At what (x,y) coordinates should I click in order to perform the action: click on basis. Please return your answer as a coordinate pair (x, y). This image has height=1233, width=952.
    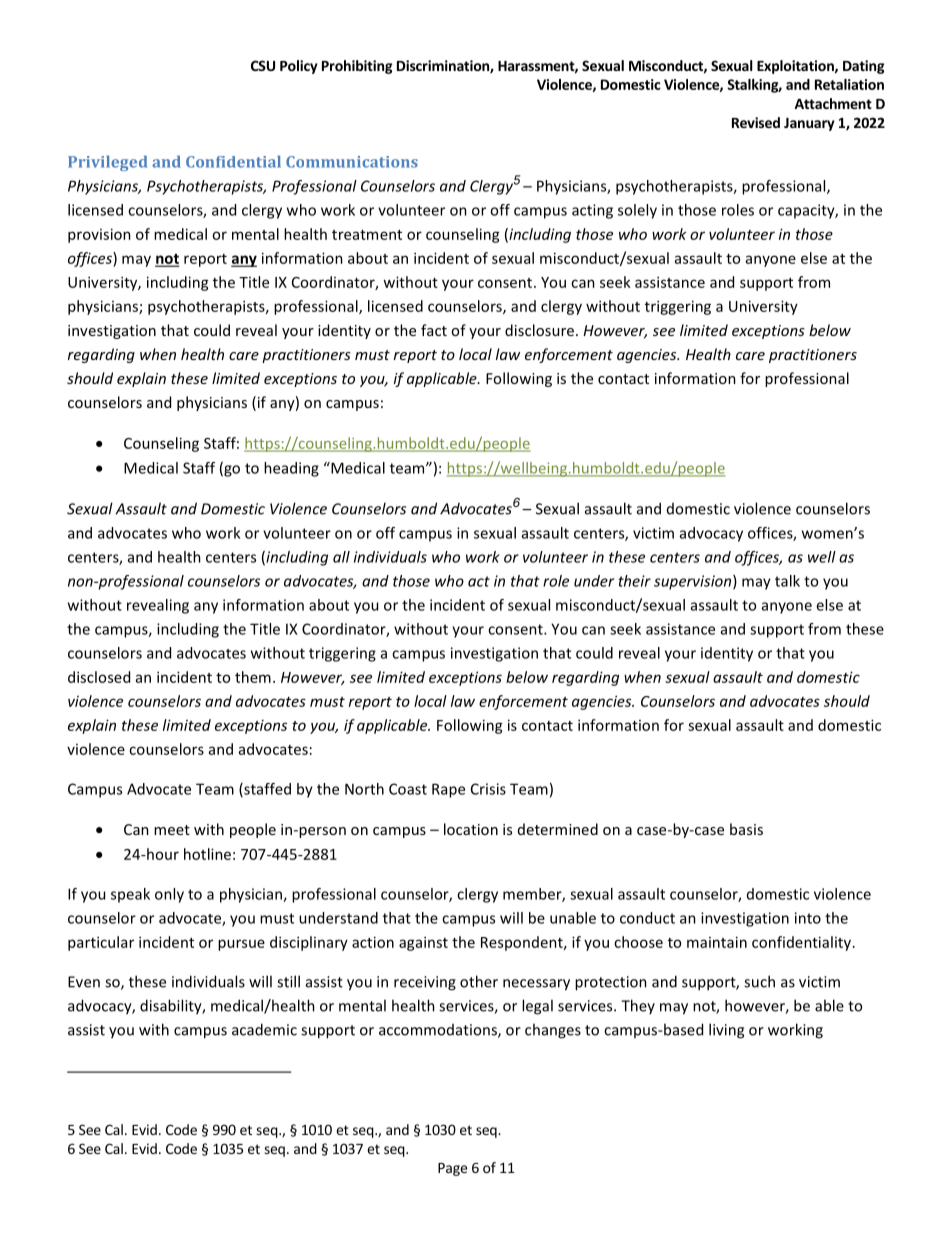
    Looking at the image, I should click on (746, 829).
